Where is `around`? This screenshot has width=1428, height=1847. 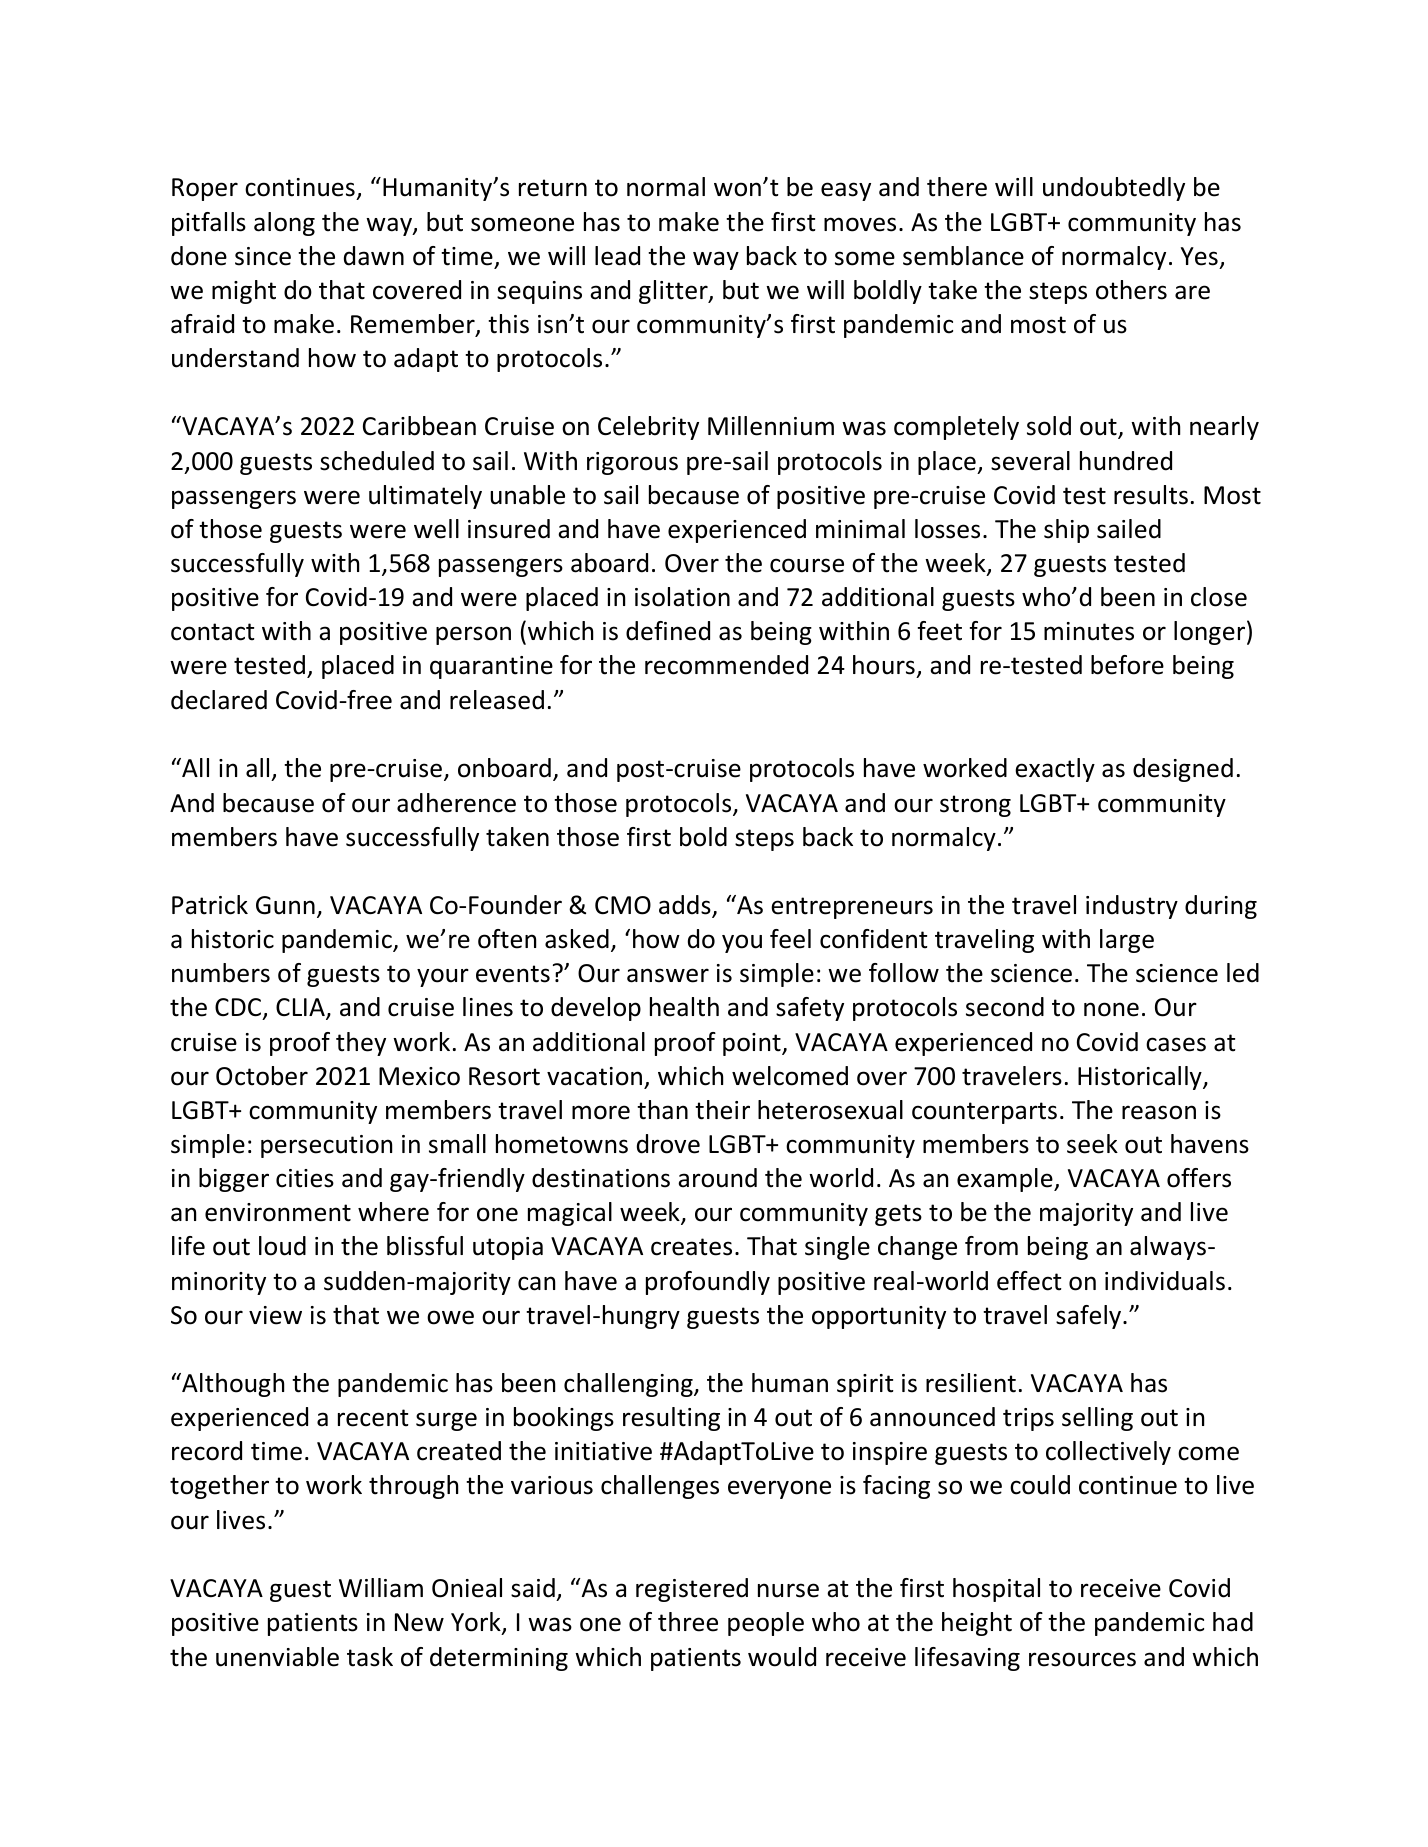
around is located at coordinates (717, 1178).
